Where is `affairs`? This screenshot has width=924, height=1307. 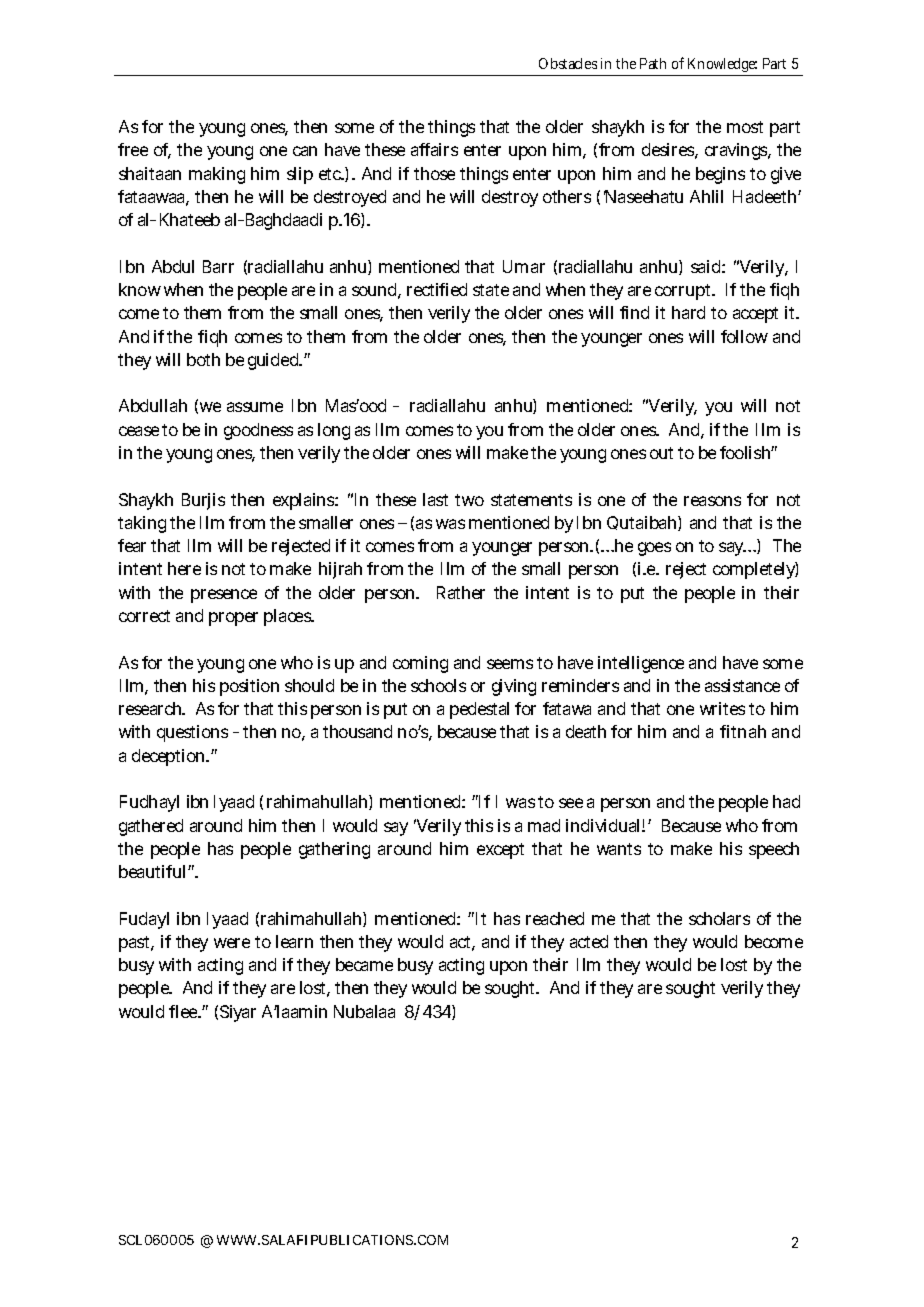
affairs is located at coordinates (434, 149).
